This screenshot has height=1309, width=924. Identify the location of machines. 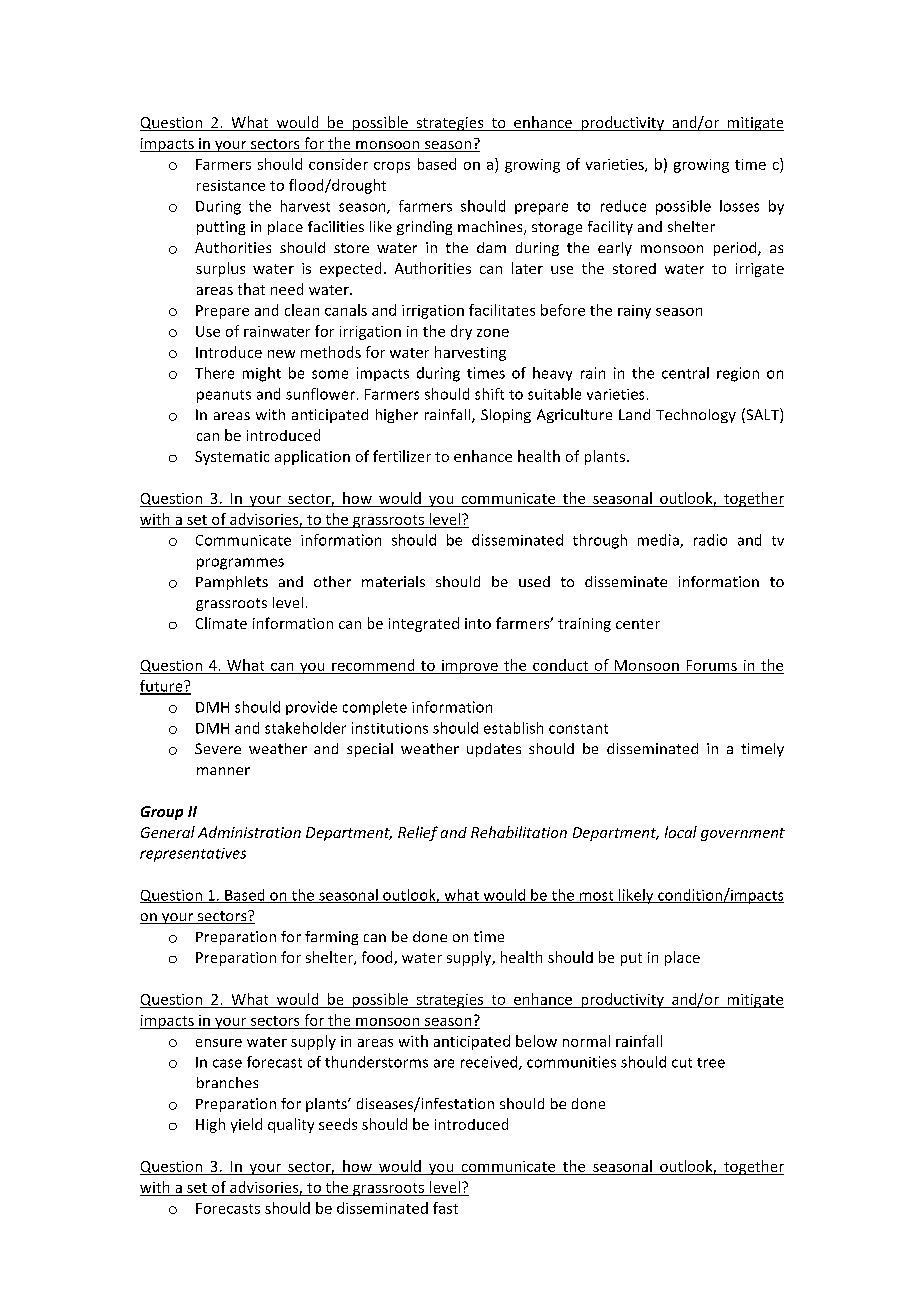
(491, 228).
